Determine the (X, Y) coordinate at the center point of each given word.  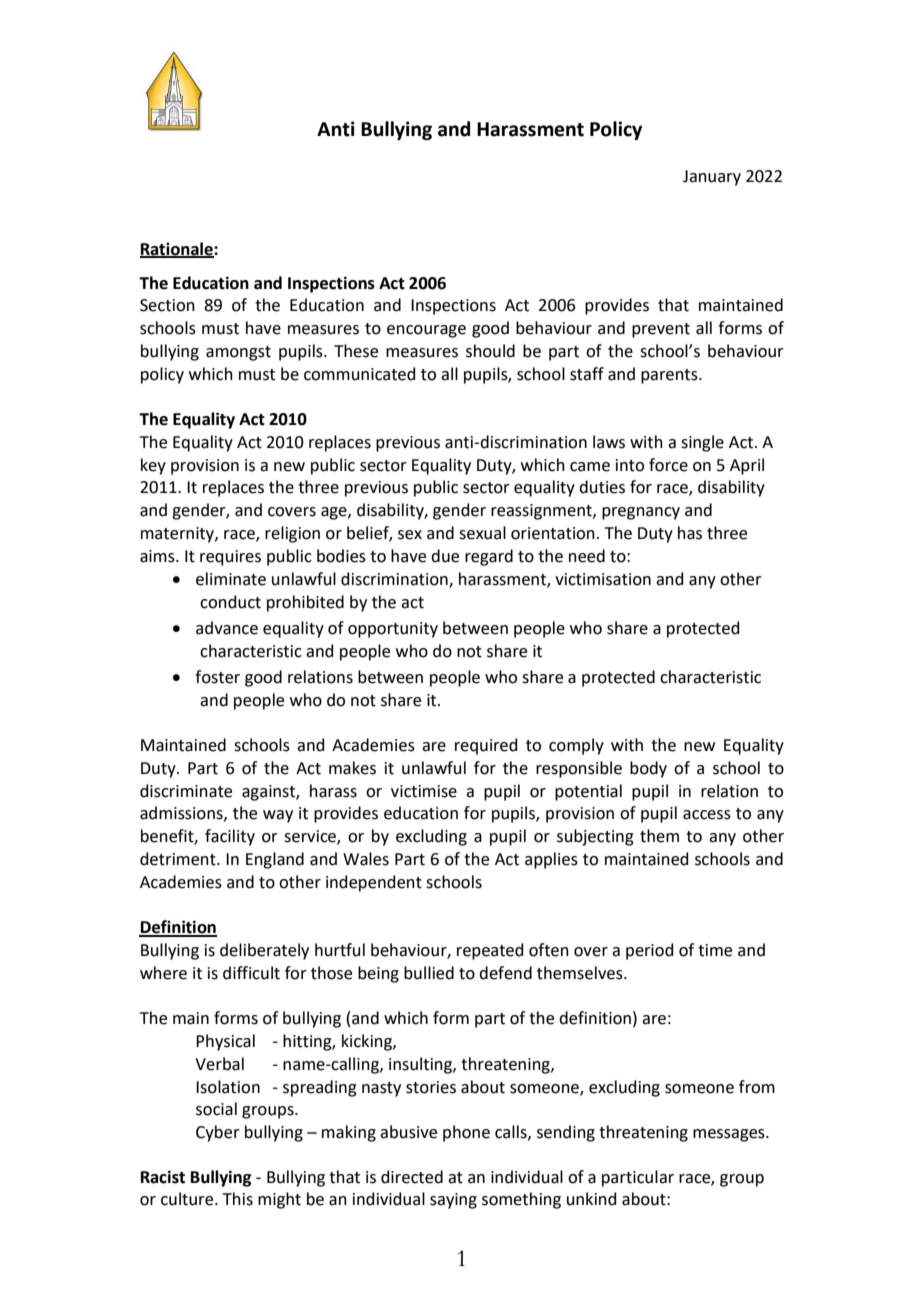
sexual (482, 533)
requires (230, 558)
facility (230, 837)
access (707, 815)
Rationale (177, 249)
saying (453, 1201)
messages (730, 1135)
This (238, 1199)
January (712, 178)
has (690, 533)
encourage (426, 331)
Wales (366, 859)
